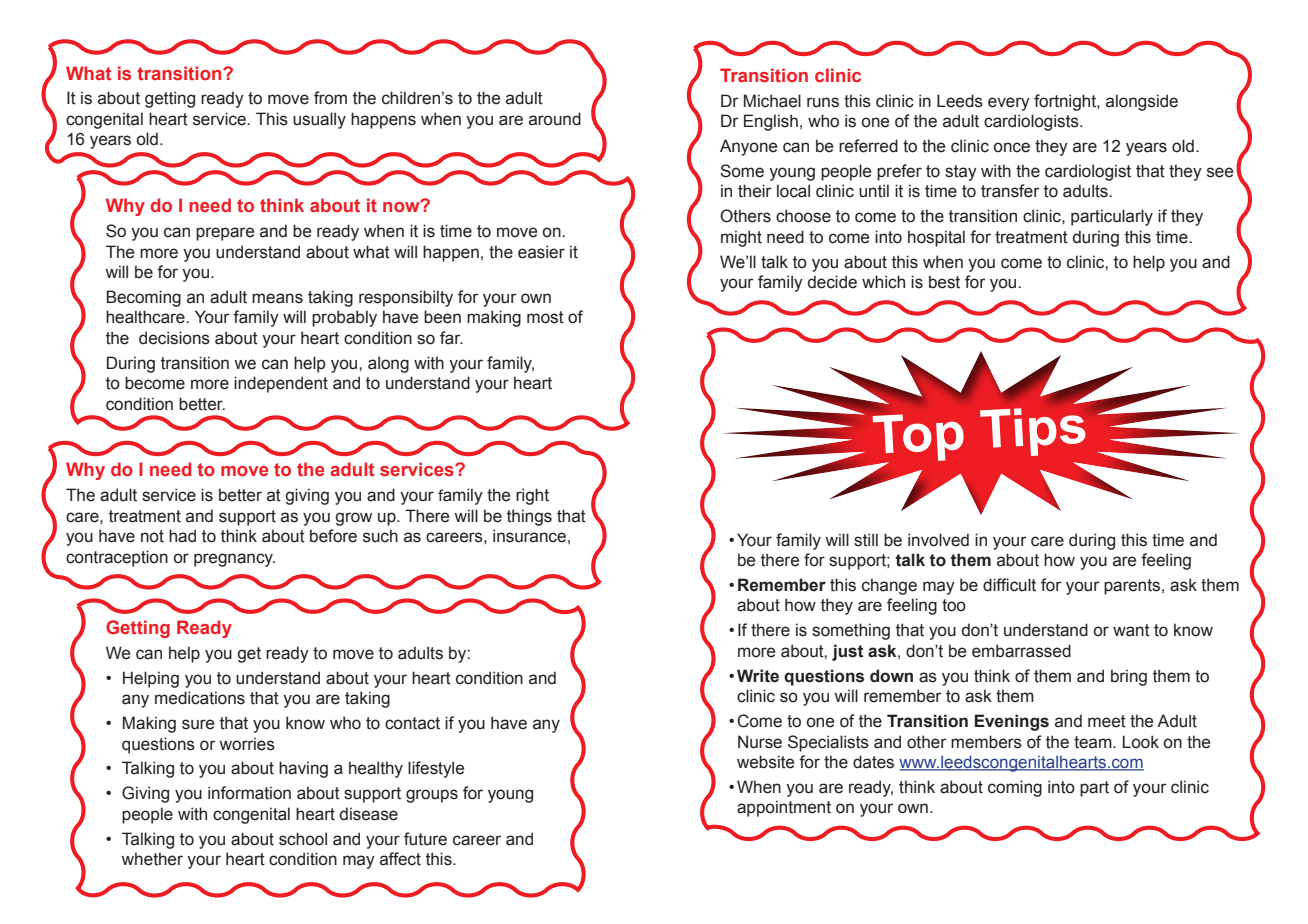  Describe the element at coordinates (944, 282) in the document. I see `best` at that location.
